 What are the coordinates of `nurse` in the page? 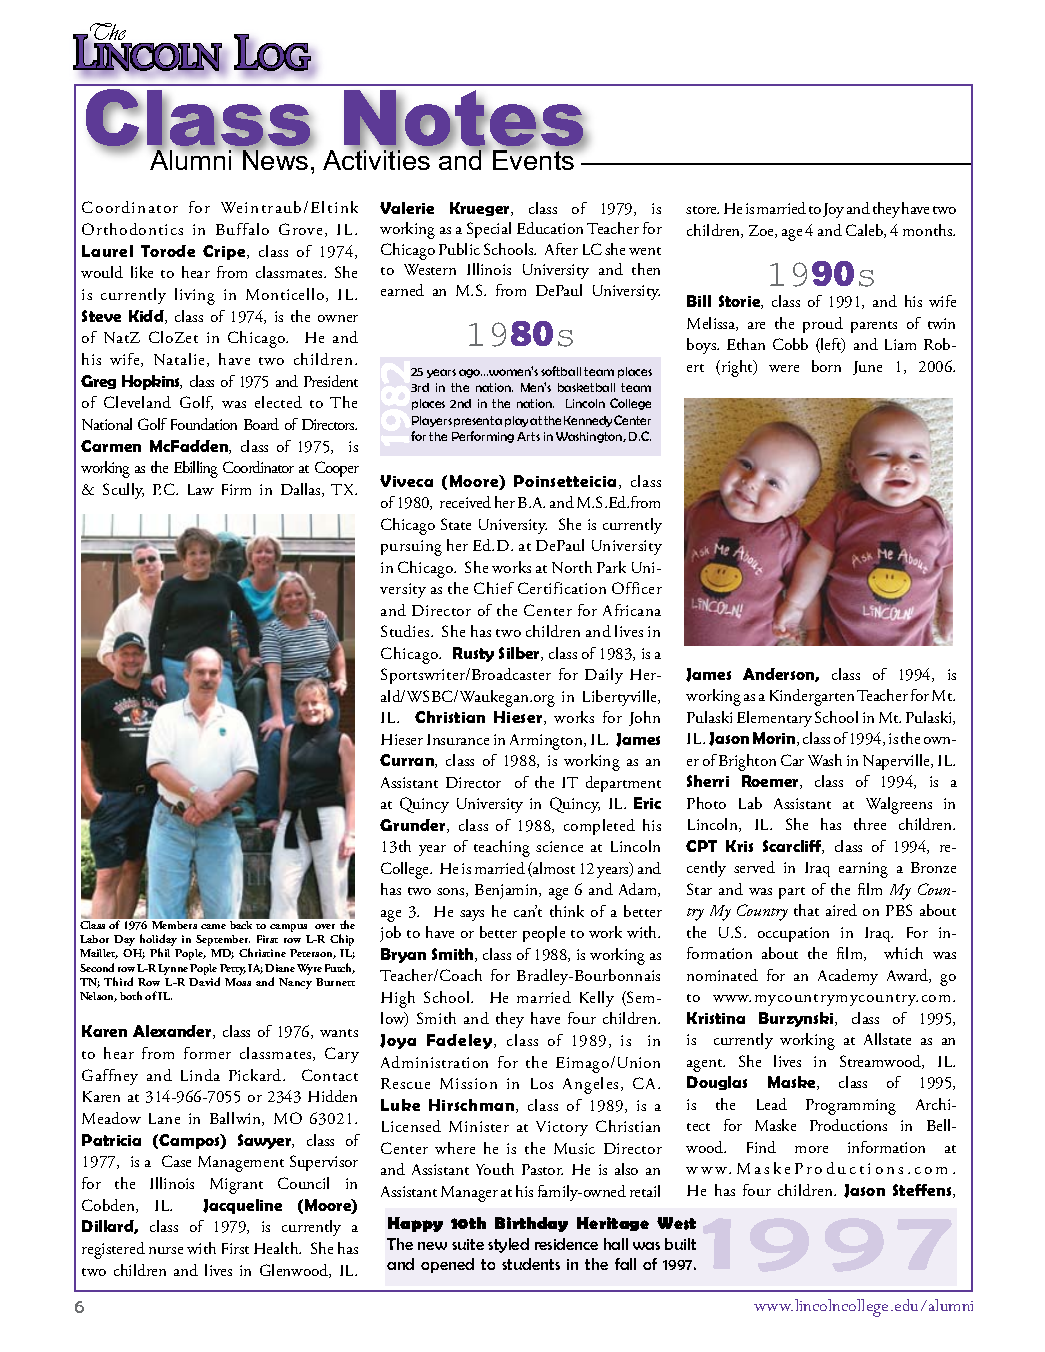 It's located at (166, 1250).
